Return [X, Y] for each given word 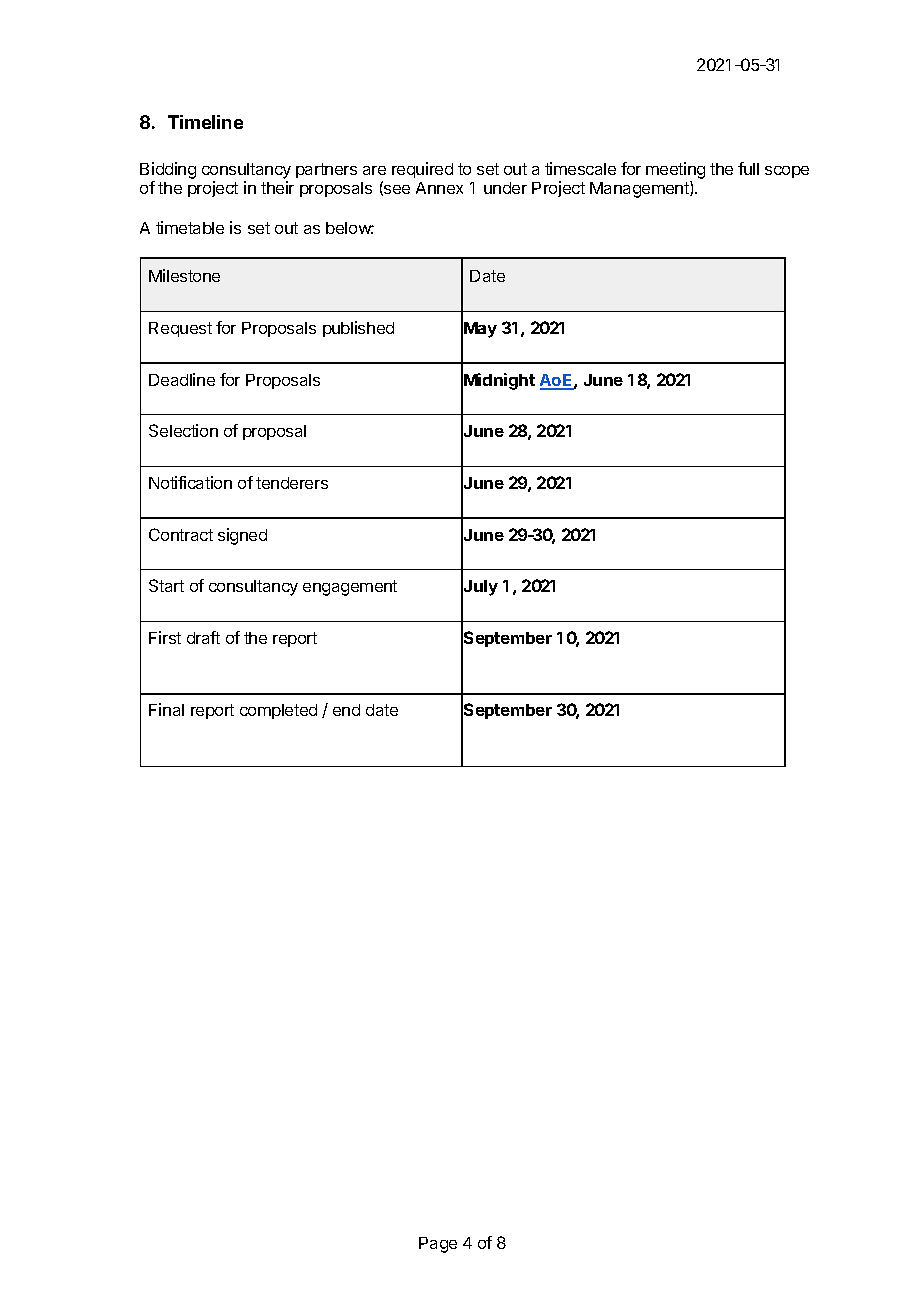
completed [278, 711]
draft [203, 637]
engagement [350, 588]
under [505, 188]
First [165, 637]
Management [640, 189]
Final [166, 709]
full [748, 168]
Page [438, 1245]
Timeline [205, 122]
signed [242, 536]
